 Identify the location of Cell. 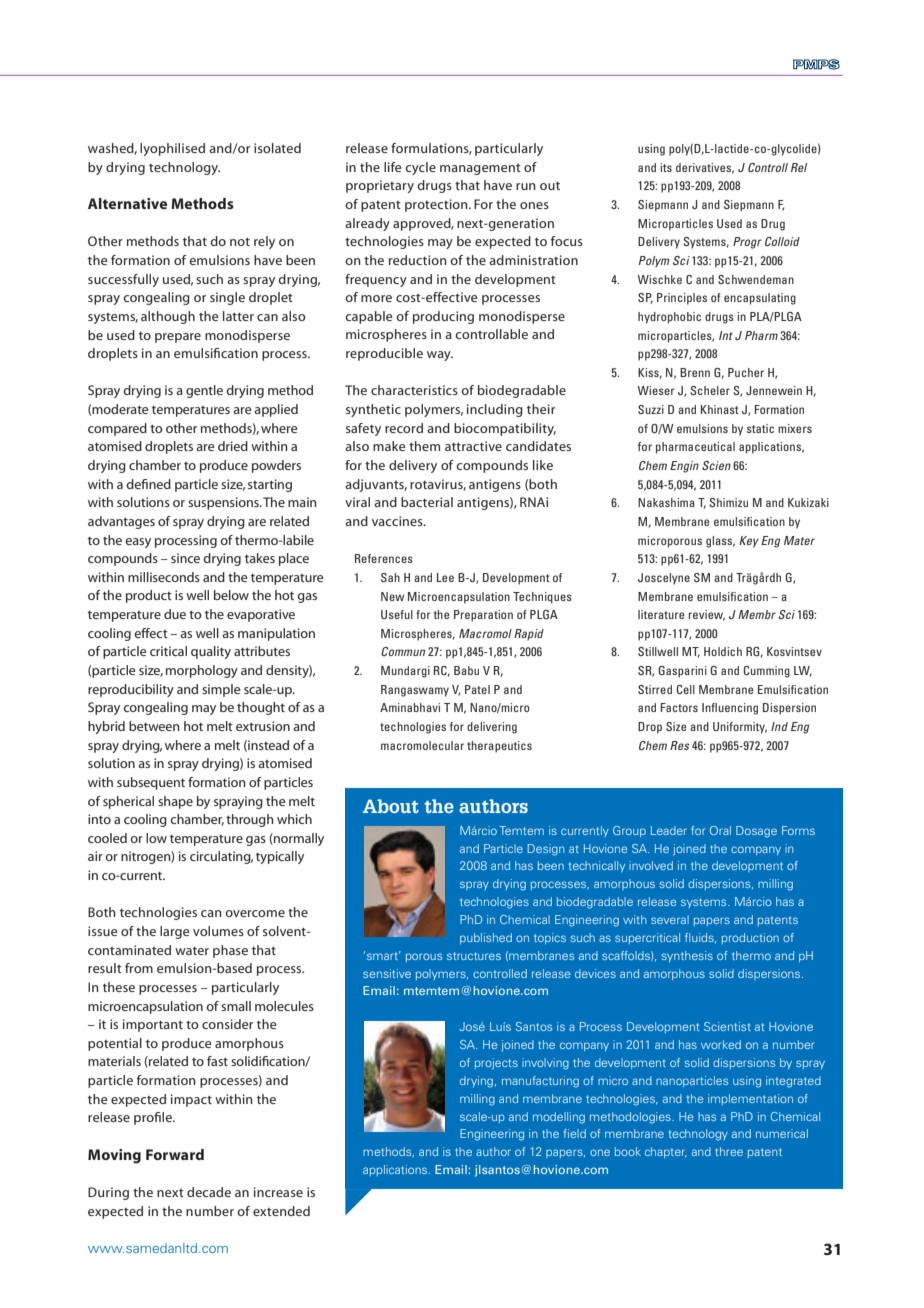
(686, 689).
